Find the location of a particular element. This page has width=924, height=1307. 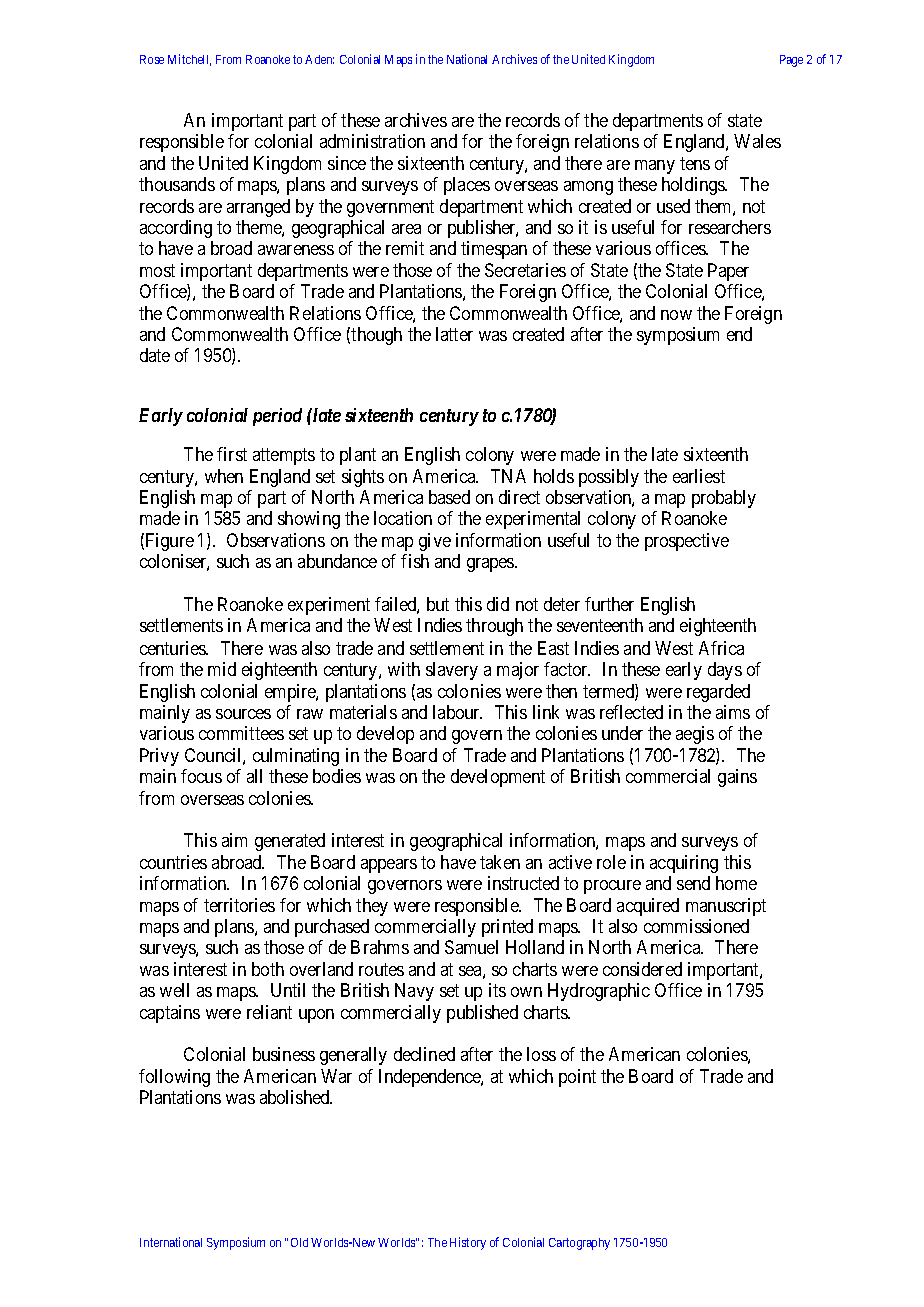

abolished is located at coordinates (296, 1097).
